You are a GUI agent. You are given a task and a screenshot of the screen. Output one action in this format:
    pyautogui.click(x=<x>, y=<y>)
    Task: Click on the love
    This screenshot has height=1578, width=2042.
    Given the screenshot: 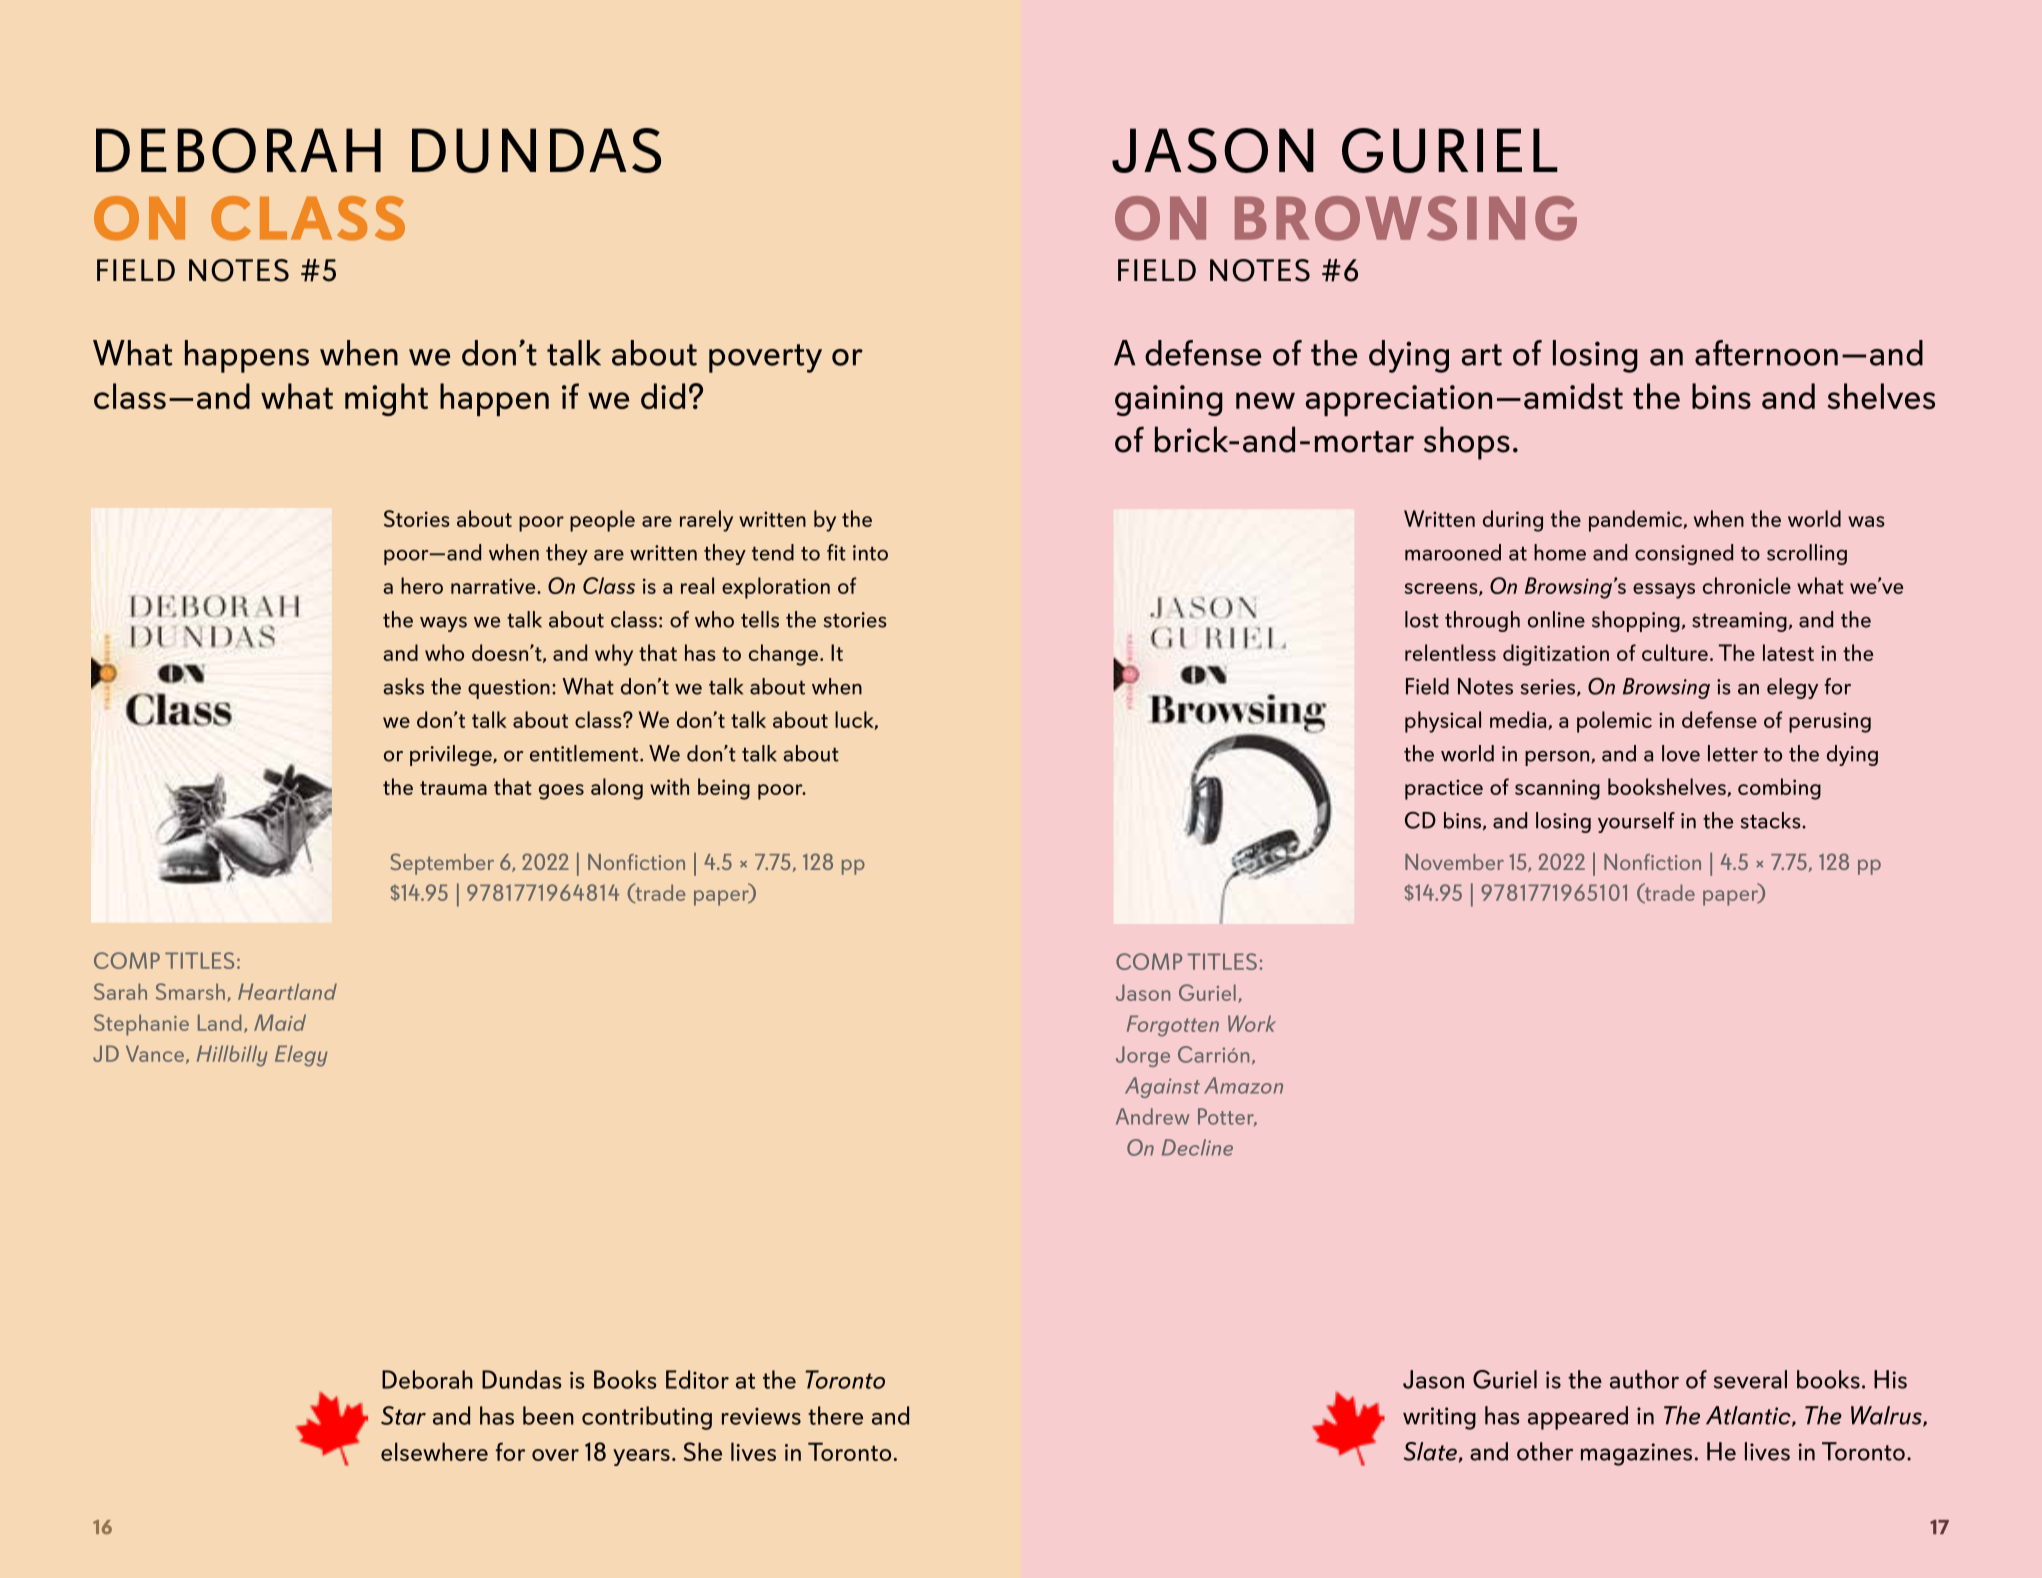 What is the action you would take?
    pyautogui.click(x=1681, y=753)
